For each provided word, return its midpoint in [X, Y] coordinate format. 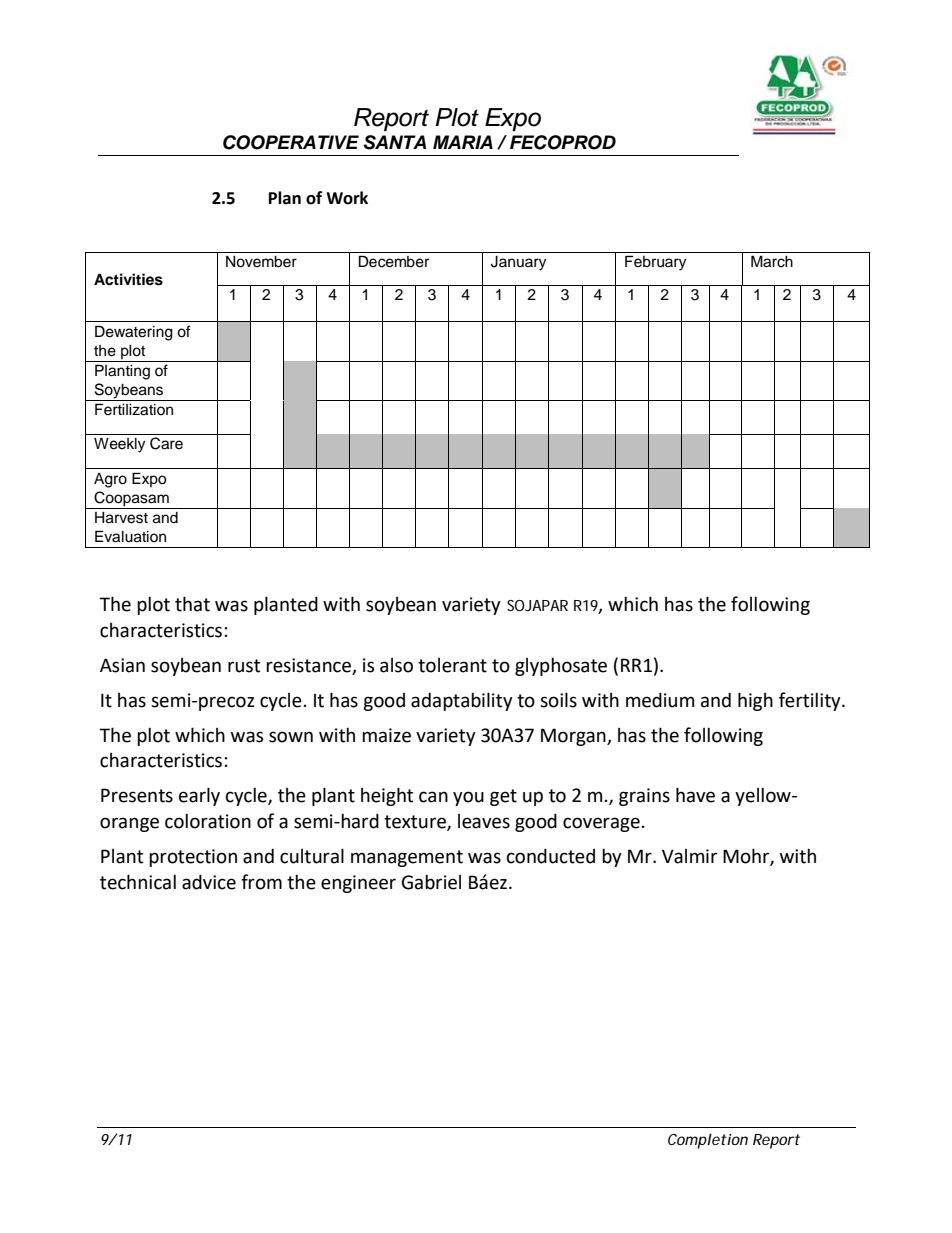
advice [209, 882]
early [199, 796]
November [261, 262]
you [468, 798]
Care [166, 443]
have [695, 795]
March [772, 261]
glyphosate [561, 666]
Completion [708, 1141]
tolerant [452, 665]
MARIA [463, 142]
